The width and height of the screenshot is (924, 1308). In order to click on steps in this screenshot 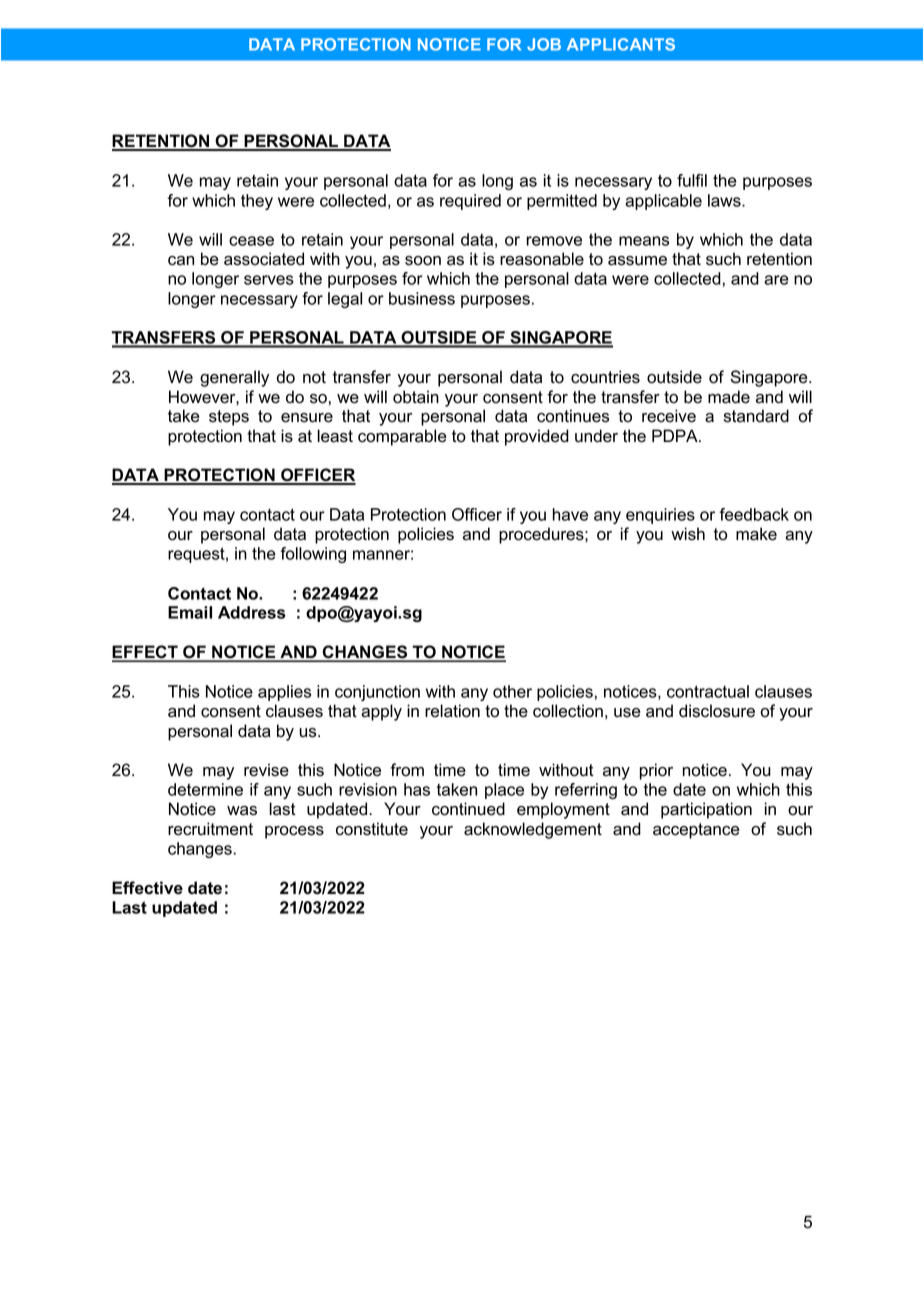, I will do `click(229, 418)`.
